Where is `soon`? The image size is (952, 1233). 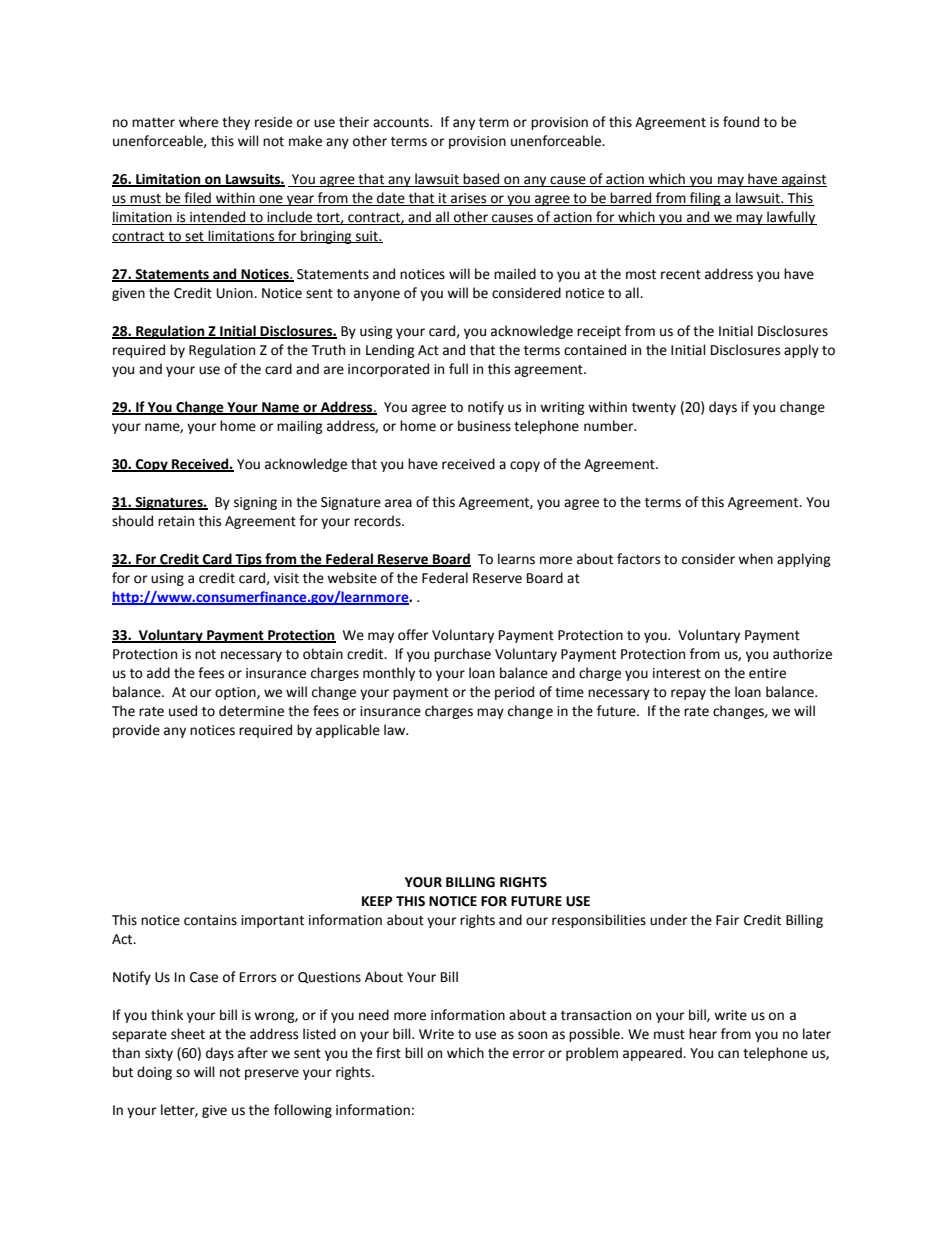
soon is located at coordinates (532, 1035).
